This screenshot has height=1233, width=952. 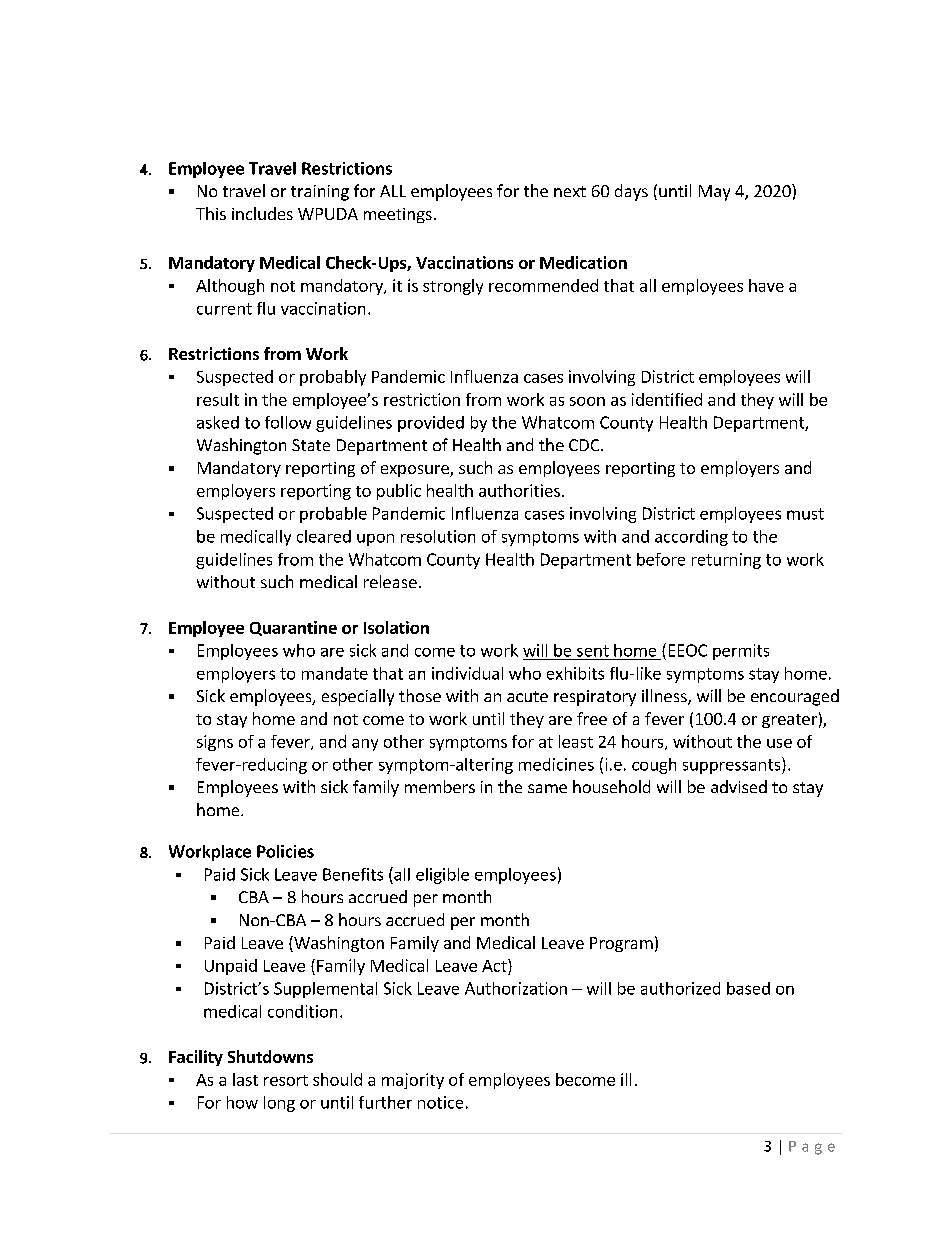 I want to click on notice, so click(x=440, y=1102).
